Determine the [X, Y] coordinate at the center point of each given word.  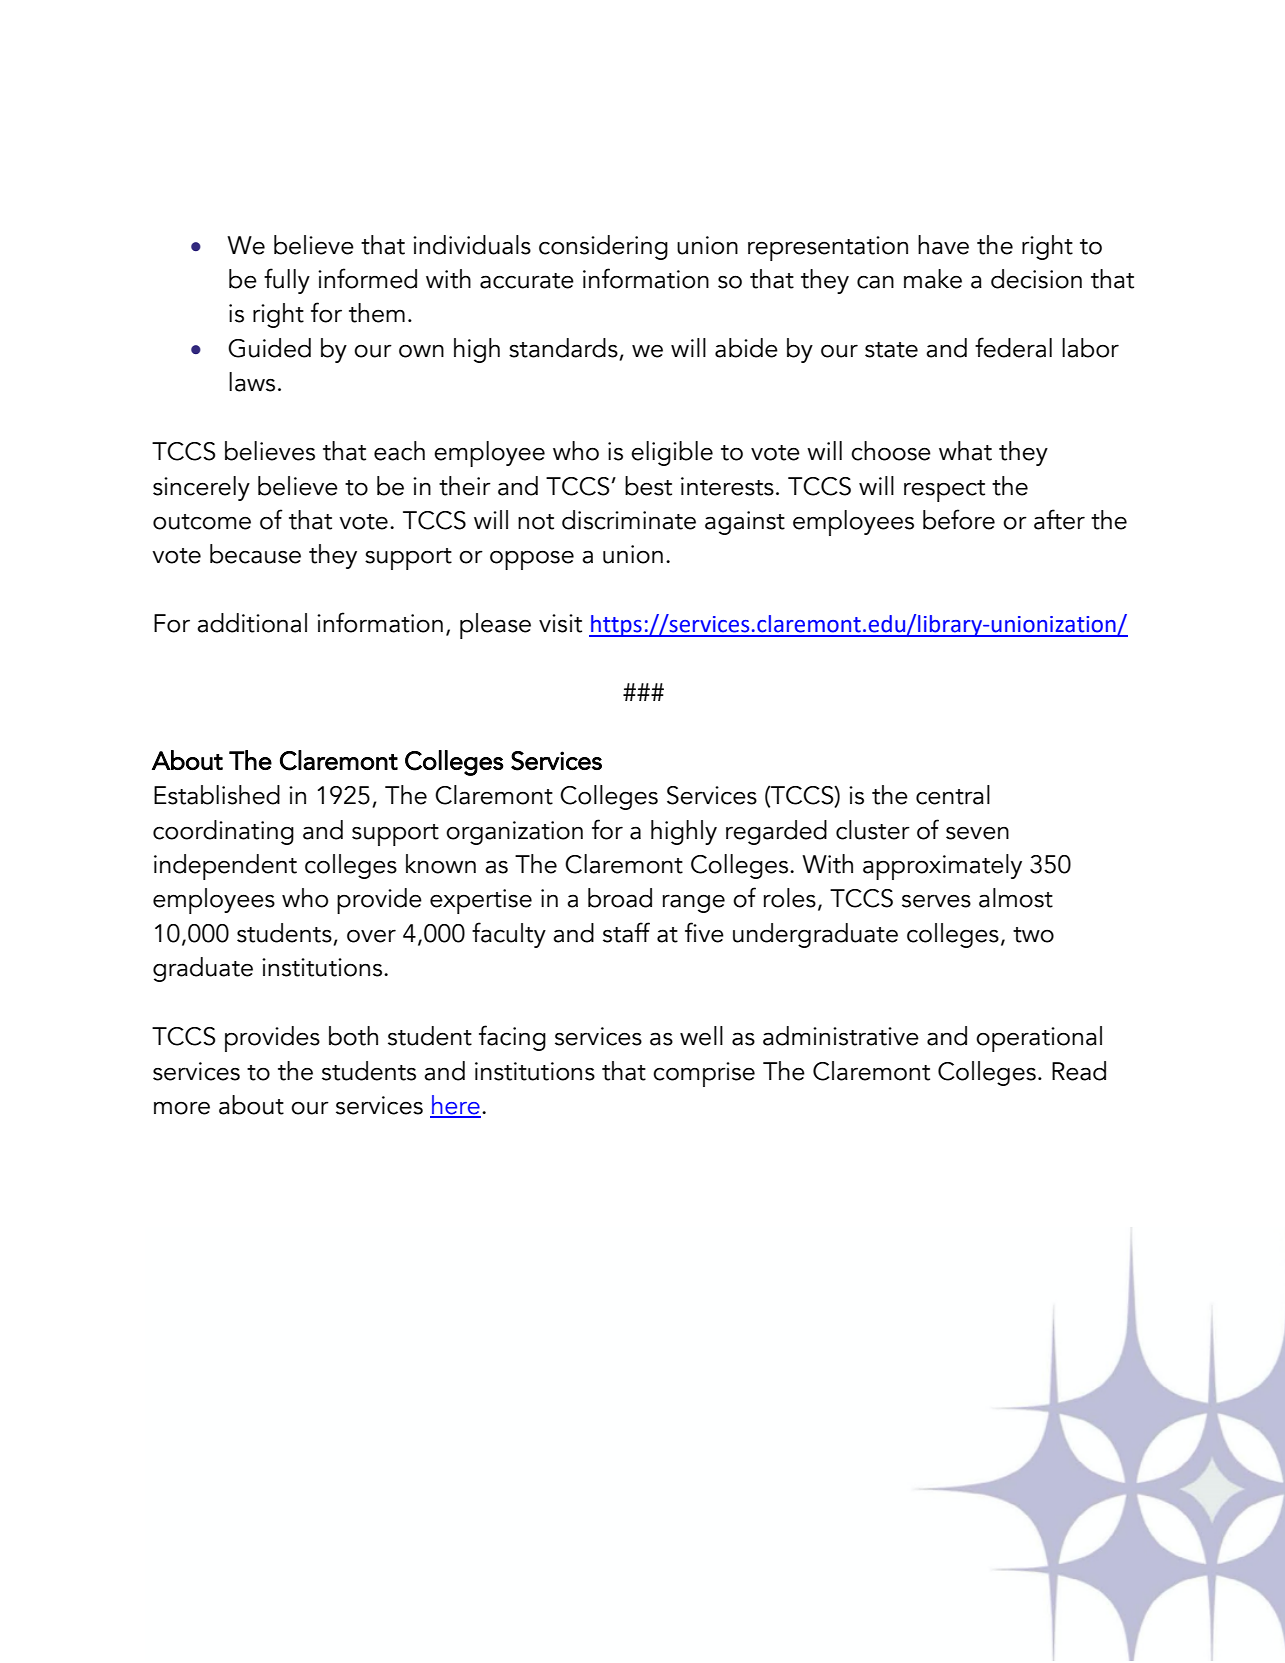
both [353, 1036]
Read [1079, 1071]
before [959, 519]
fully [287, 281]
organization [514, 833]
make [933, 279]
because [255, 554]
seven [977, 833]
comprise [704, 1074]
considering [603, 247]
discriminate [629, 520]
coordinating [223, 832]
